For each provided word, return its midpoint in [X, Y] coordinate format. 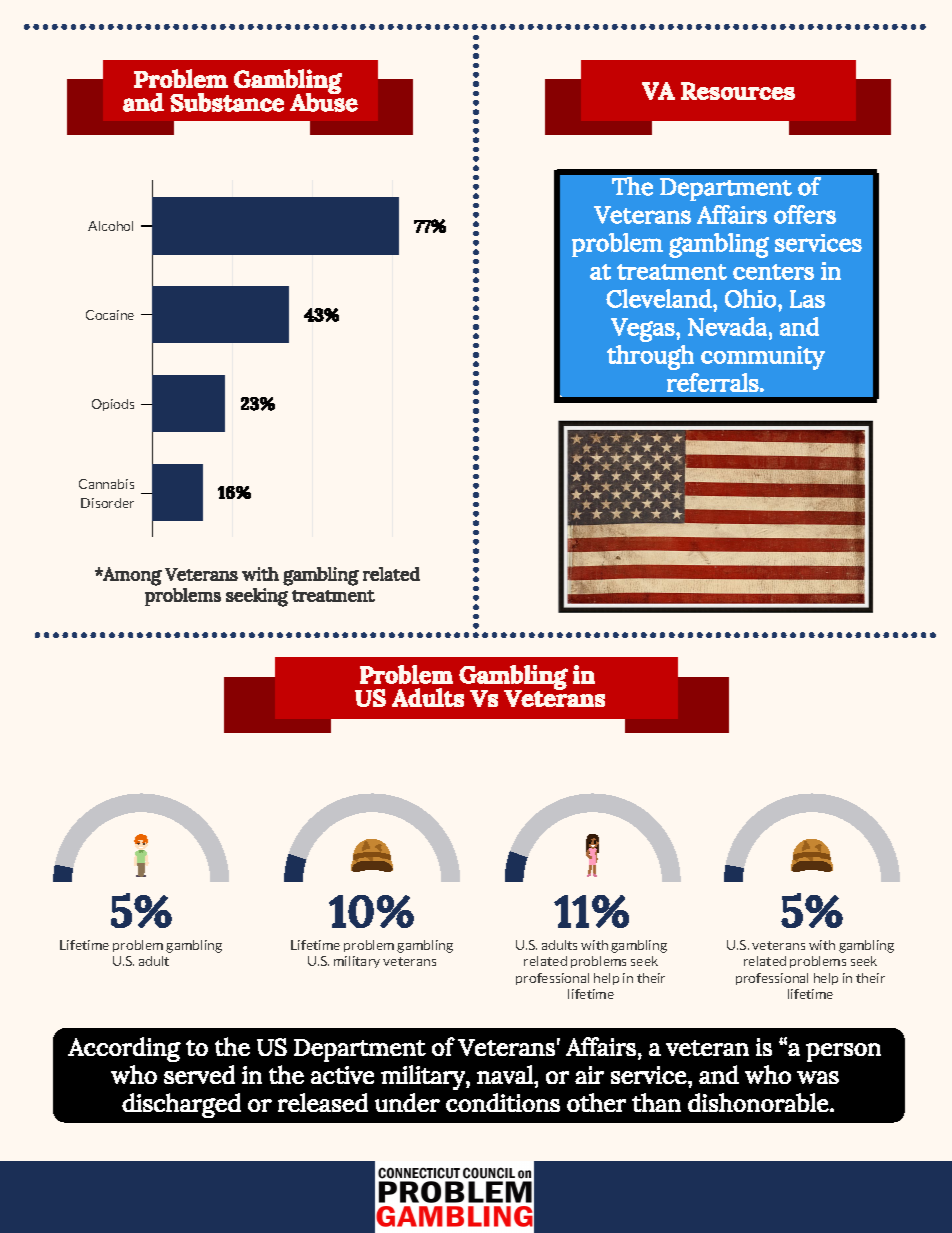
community [763, 358]
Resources [738, 91]
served [199, 1074]
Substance [227, 102]
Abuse [324, 101]
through [650, 357]
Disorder [107, 503]
